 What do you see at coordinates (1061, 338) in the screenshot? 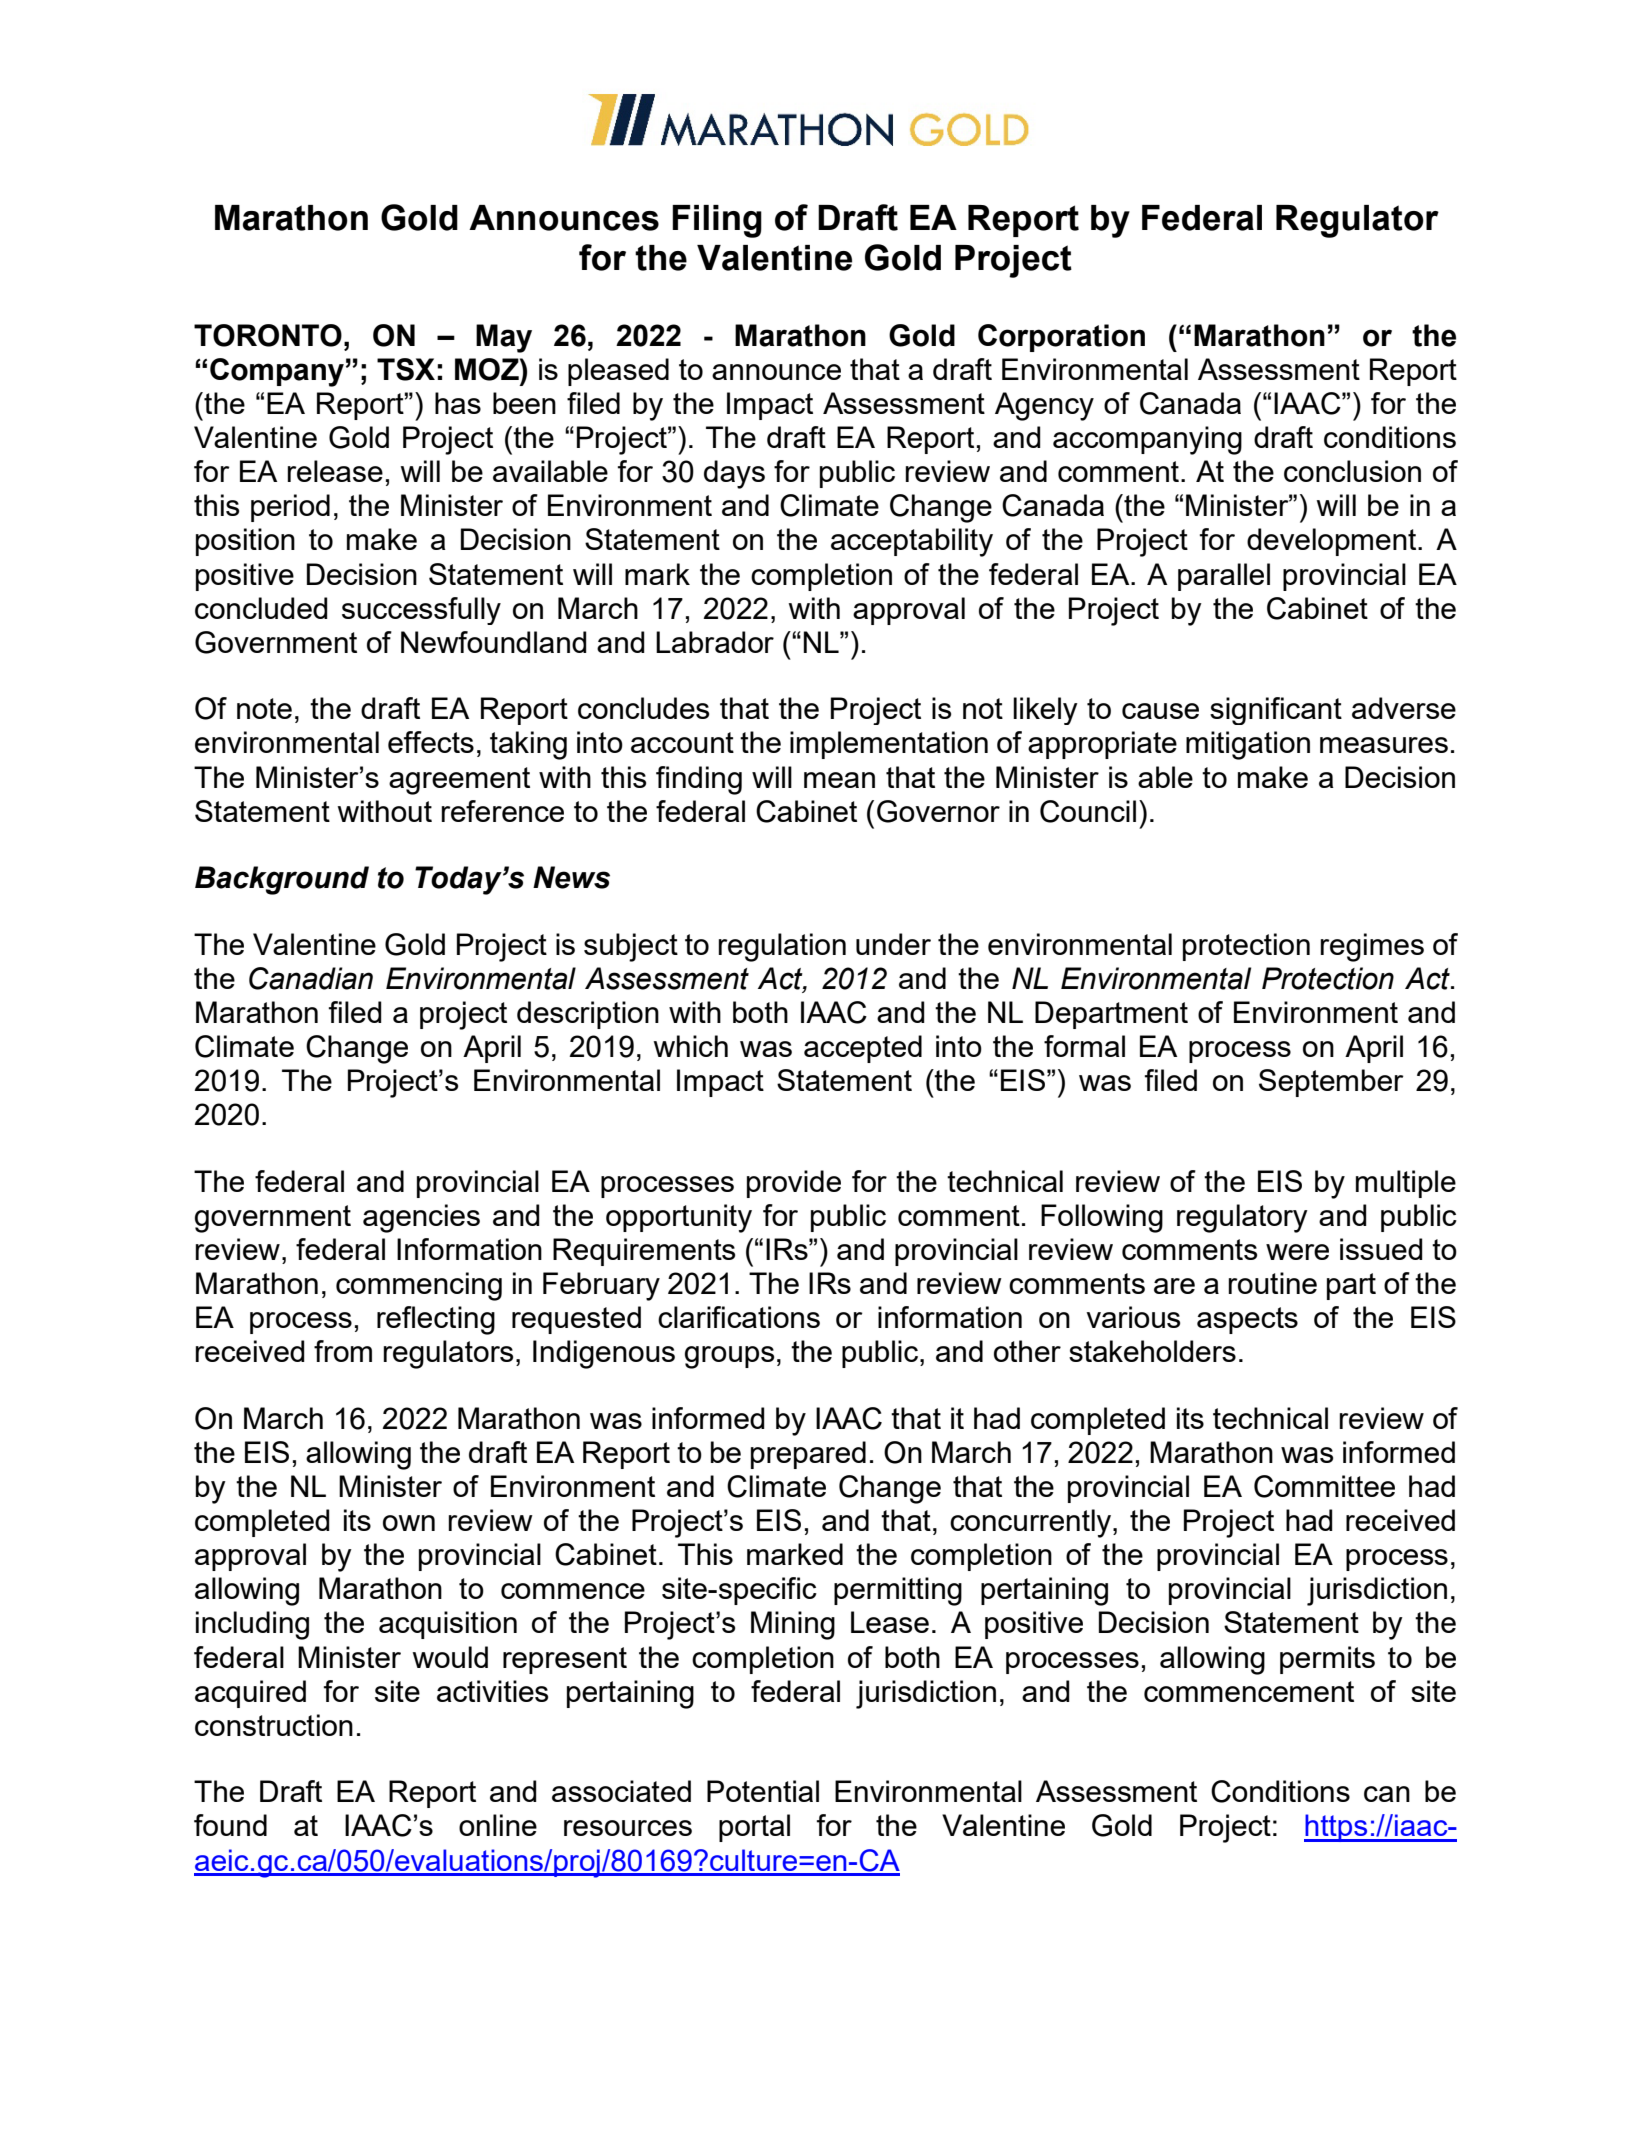
I see `Corporation` at bounding box center [1061, 338].
